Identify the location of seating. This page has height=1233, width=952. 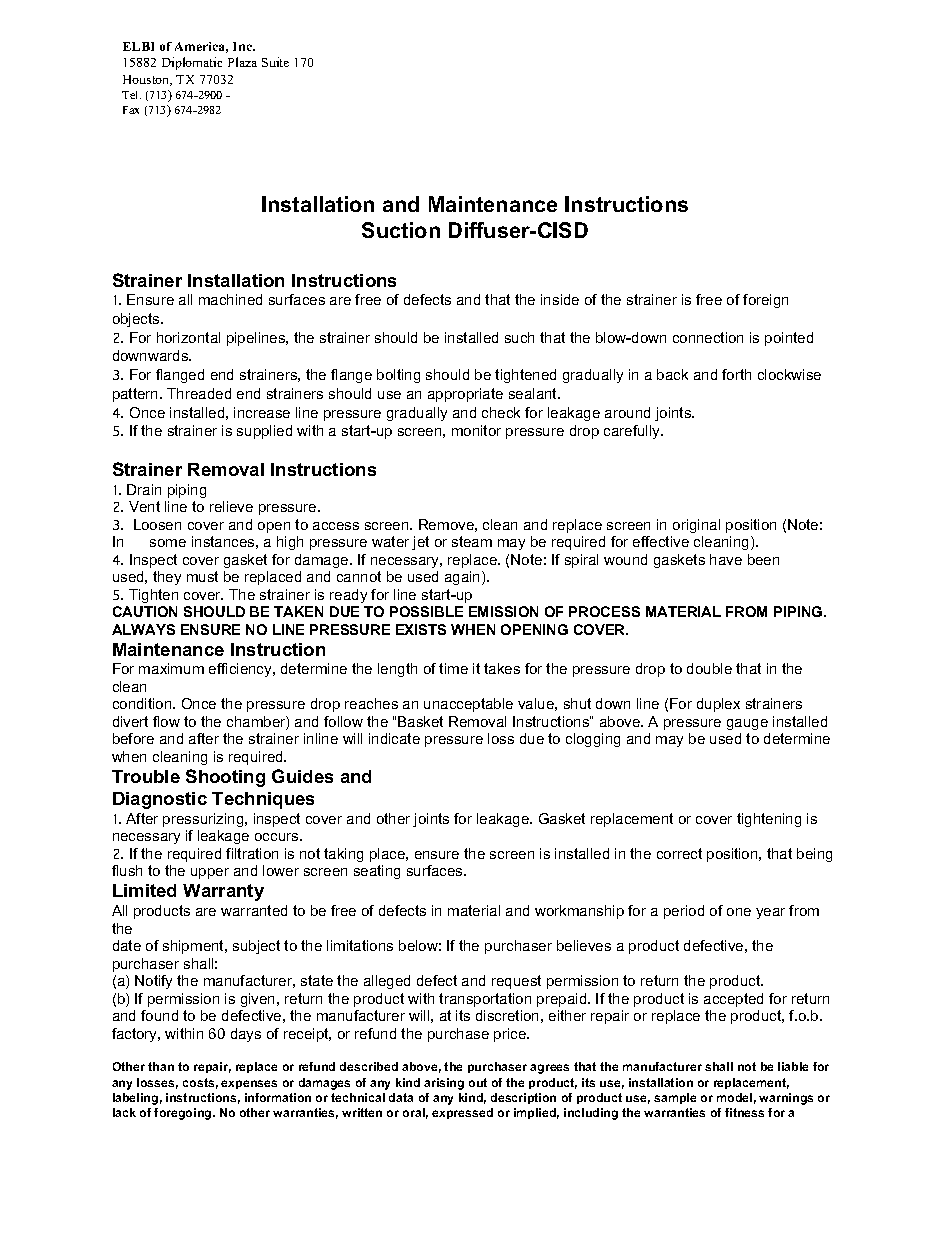
(377, 872).
